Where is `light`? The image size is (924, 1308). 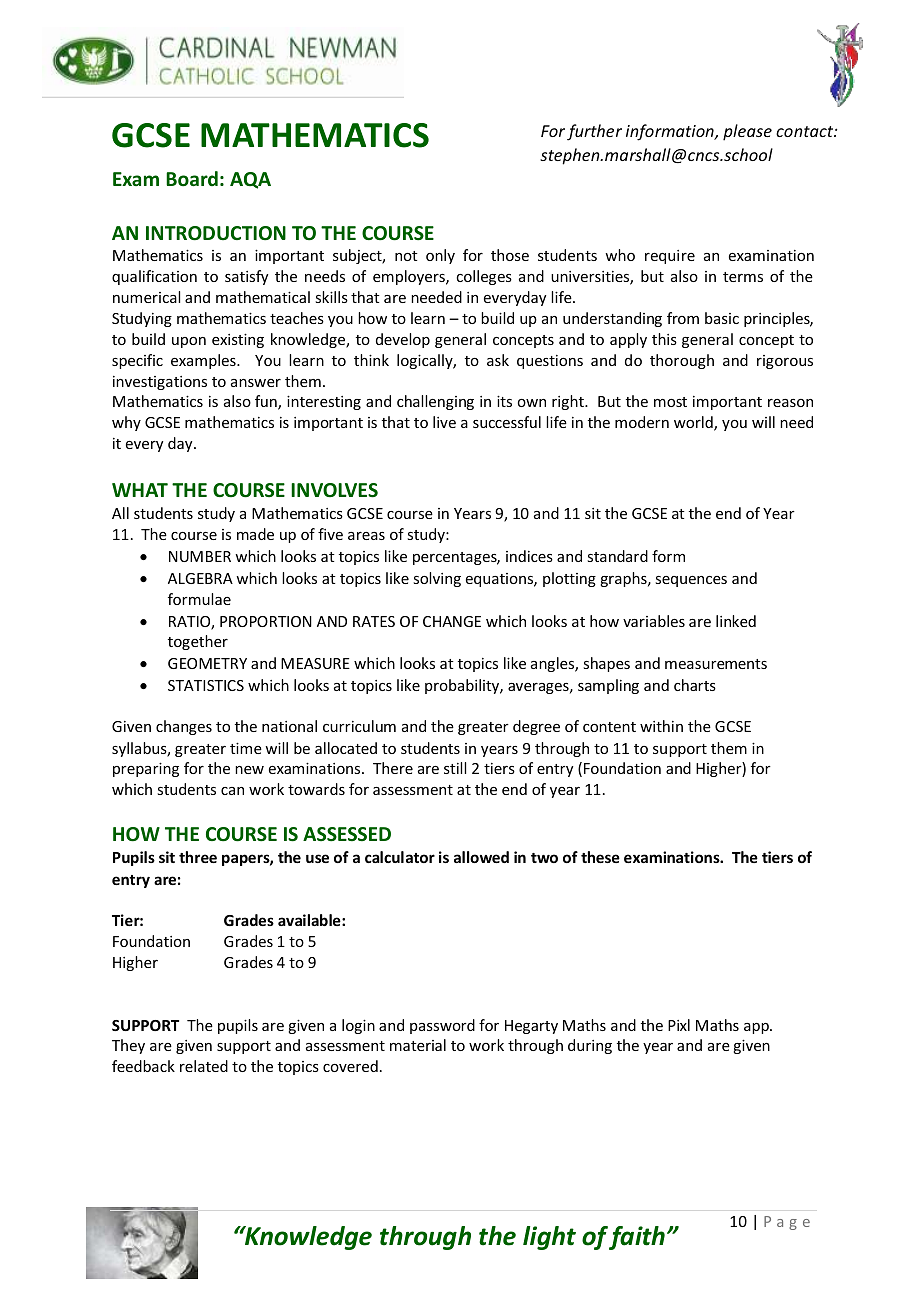
light is located at coordinates (549, 1238).
